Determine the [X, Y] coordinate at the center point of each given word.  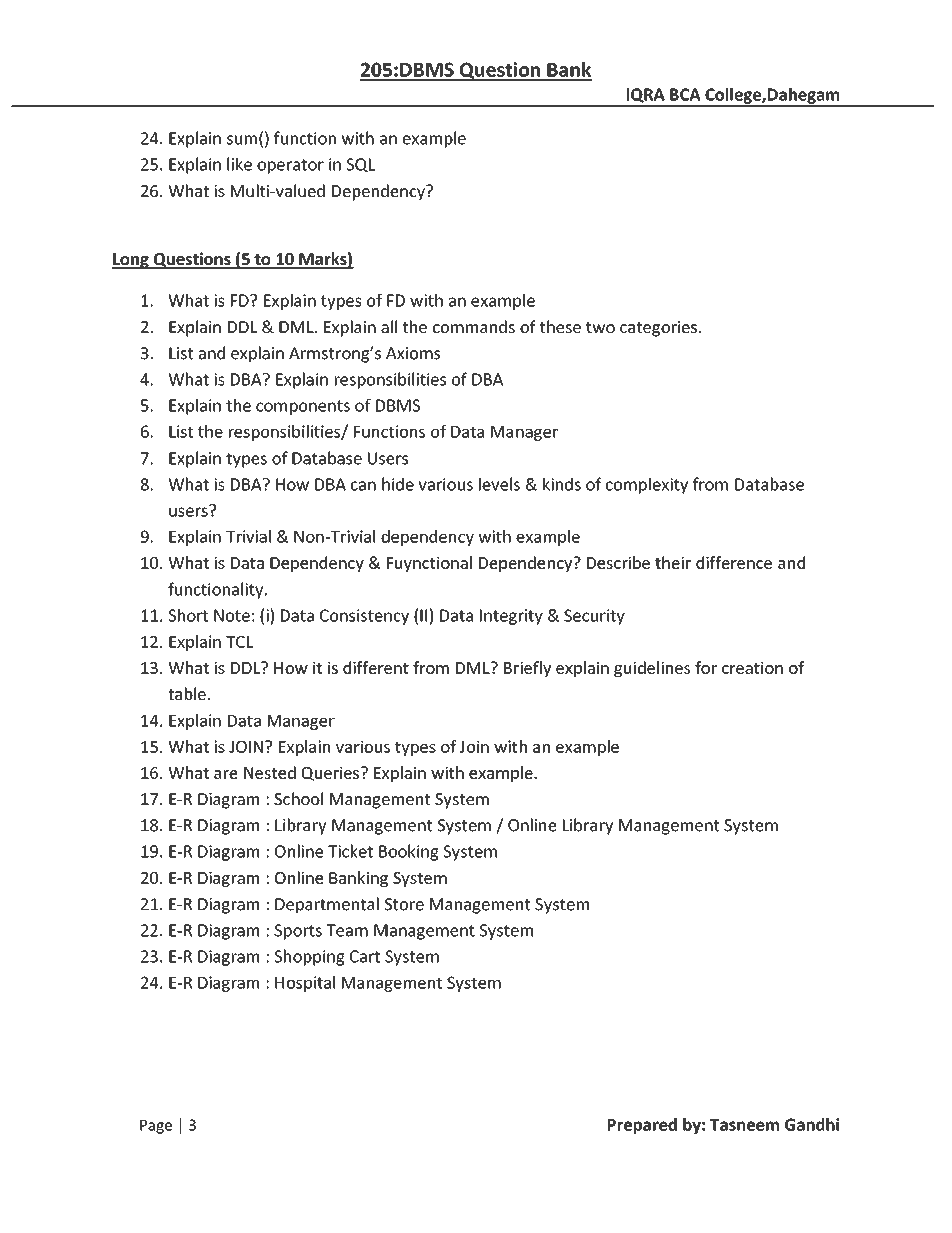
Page [156, 1127]
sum [242, 140]
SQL [360, 165]
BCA [685, 94]
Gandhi [812, 1124]
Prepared [642, 1126]
